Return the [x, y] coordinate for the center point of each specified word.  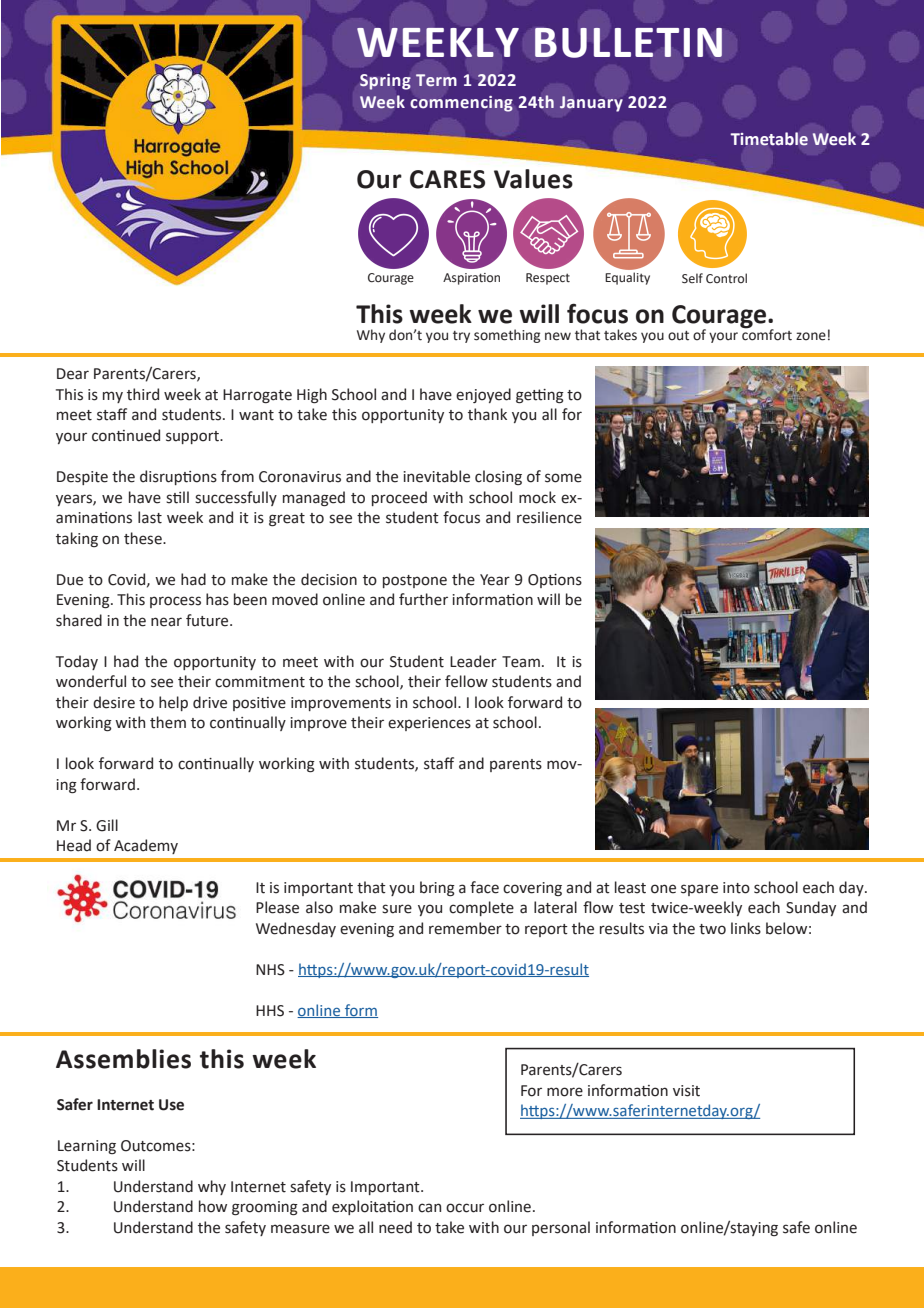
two [712, 929]
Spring [385, 82]
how [213, 1206]
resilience [549, 517]
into [736, 888]
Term [436, 80]
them [168, 722]
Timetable [769, 139]
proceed [399, 498]
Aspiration [471, 279]
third [143, 394]
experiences [429, 724]
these [144, 538]
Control [726, 278]
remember [465, 928]
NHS [270, 970]
